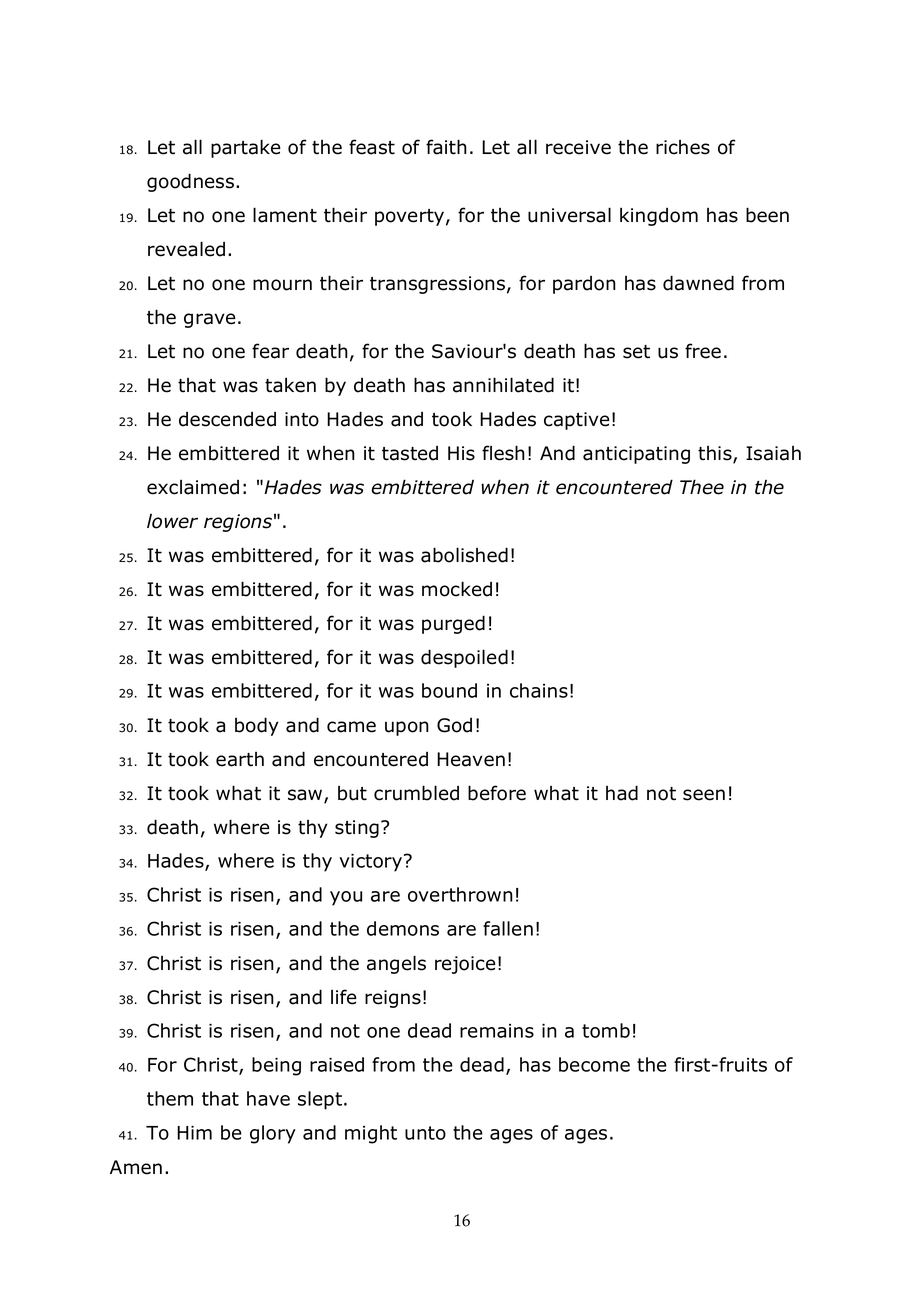 This document has width=924, height=1308. I want to click on purged, so click(453, 624).
